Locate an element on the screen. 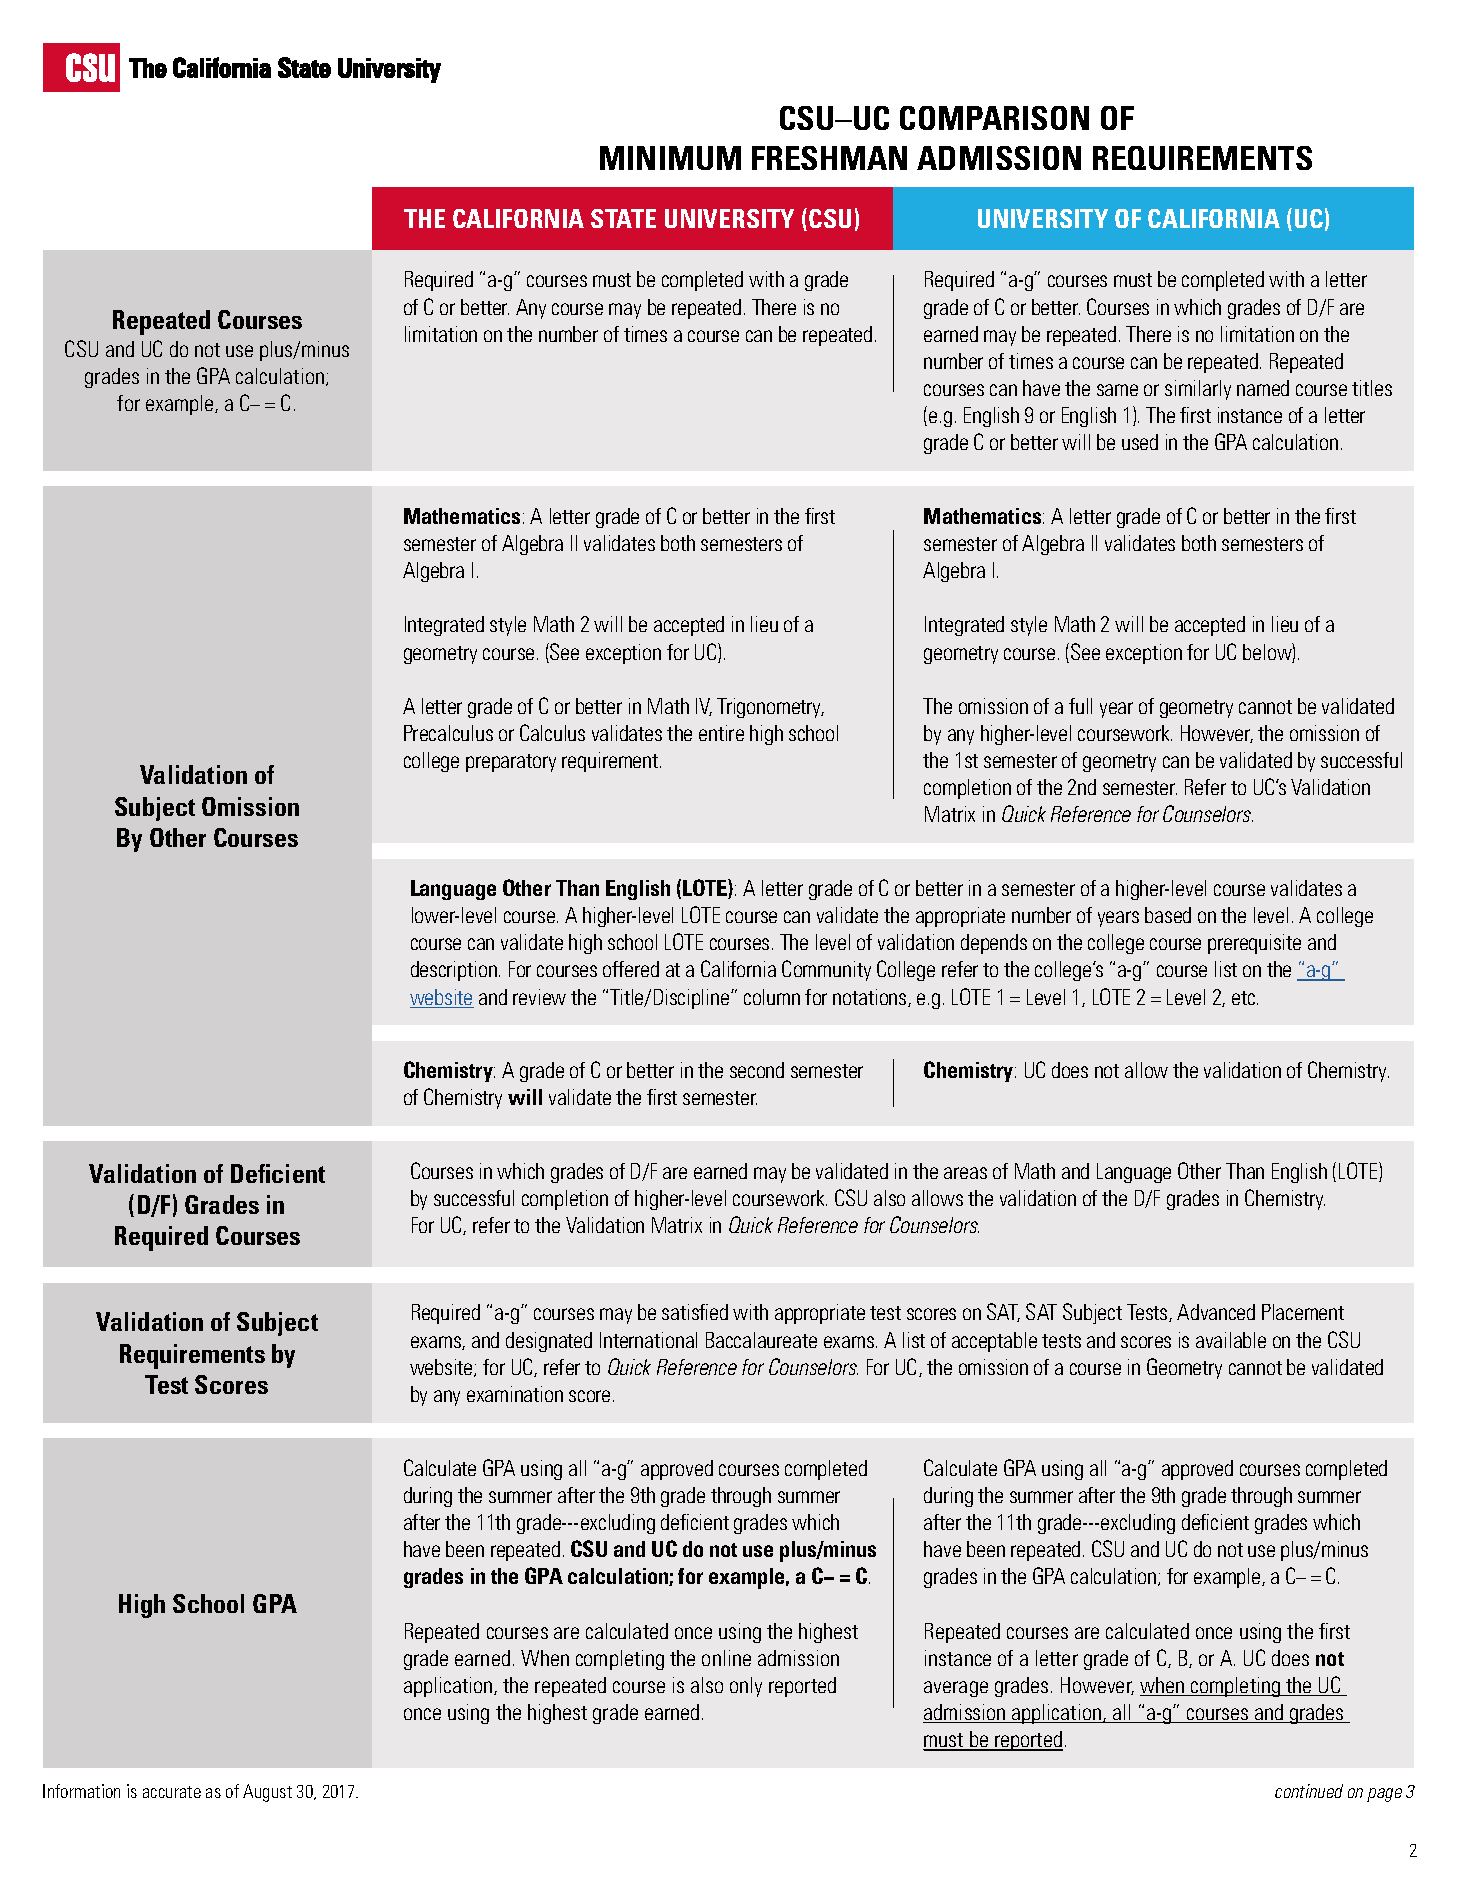 This screenshot has width=1457, height=1886. STATE is located at coordinates (623, 218).
